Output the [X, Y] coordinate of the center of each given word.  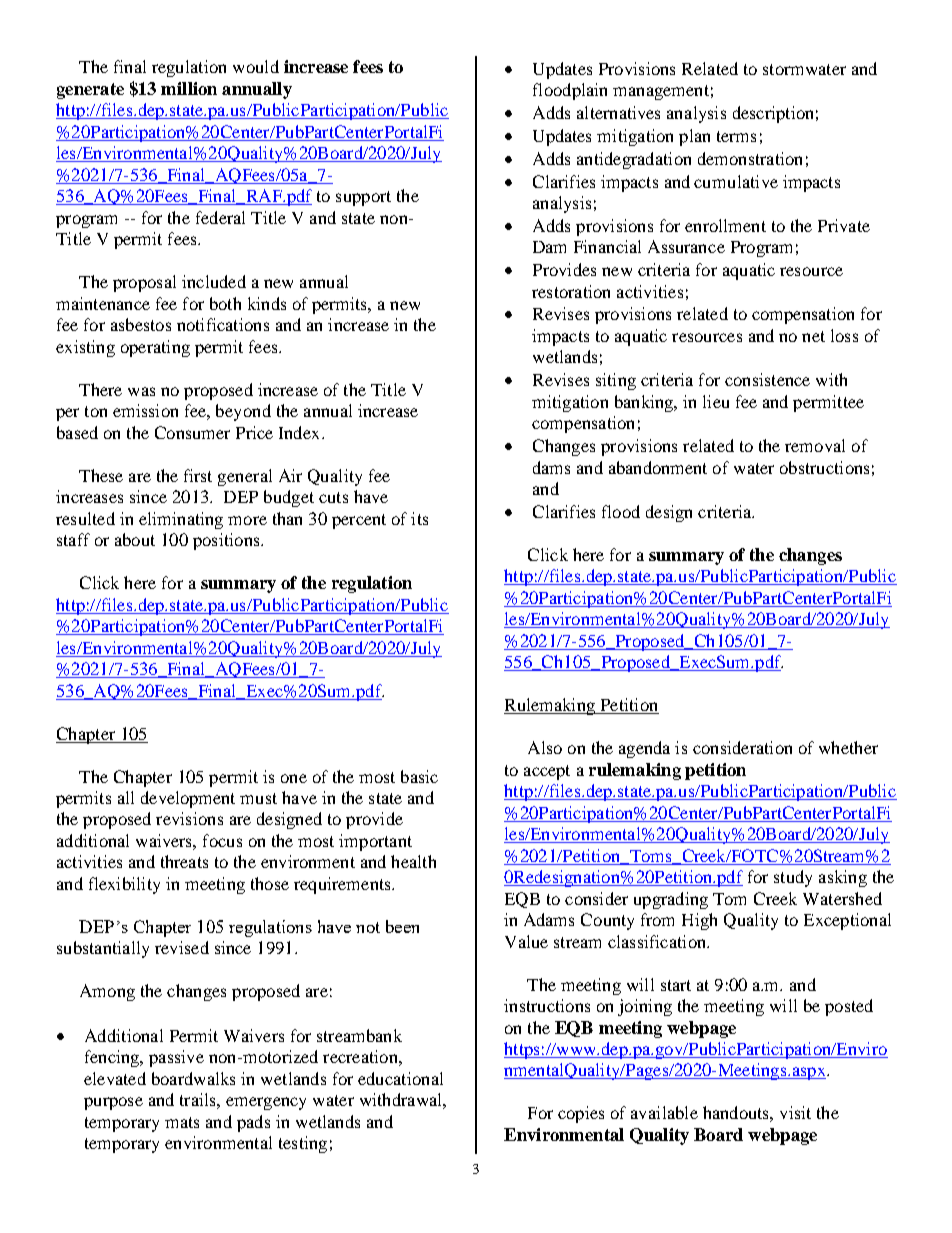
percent [359, 521]
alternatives [618, 112]
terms [736, 136]
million [189, 88]
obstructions [824, 467]
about [135, 539]
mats [182, 1122]
